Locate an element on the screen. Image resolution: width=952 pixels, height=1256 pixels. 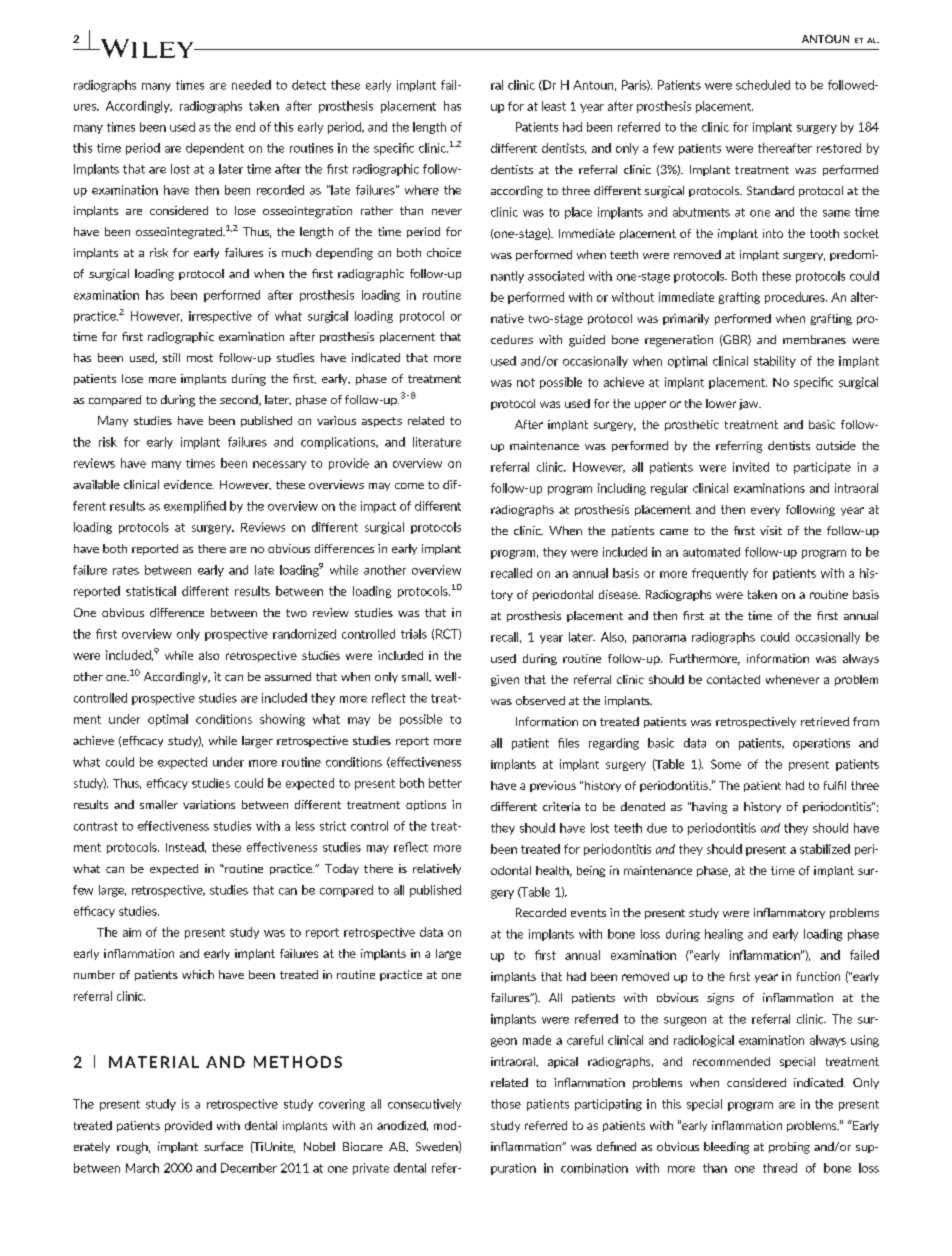
statistical is located at coordinates (151, 591).
